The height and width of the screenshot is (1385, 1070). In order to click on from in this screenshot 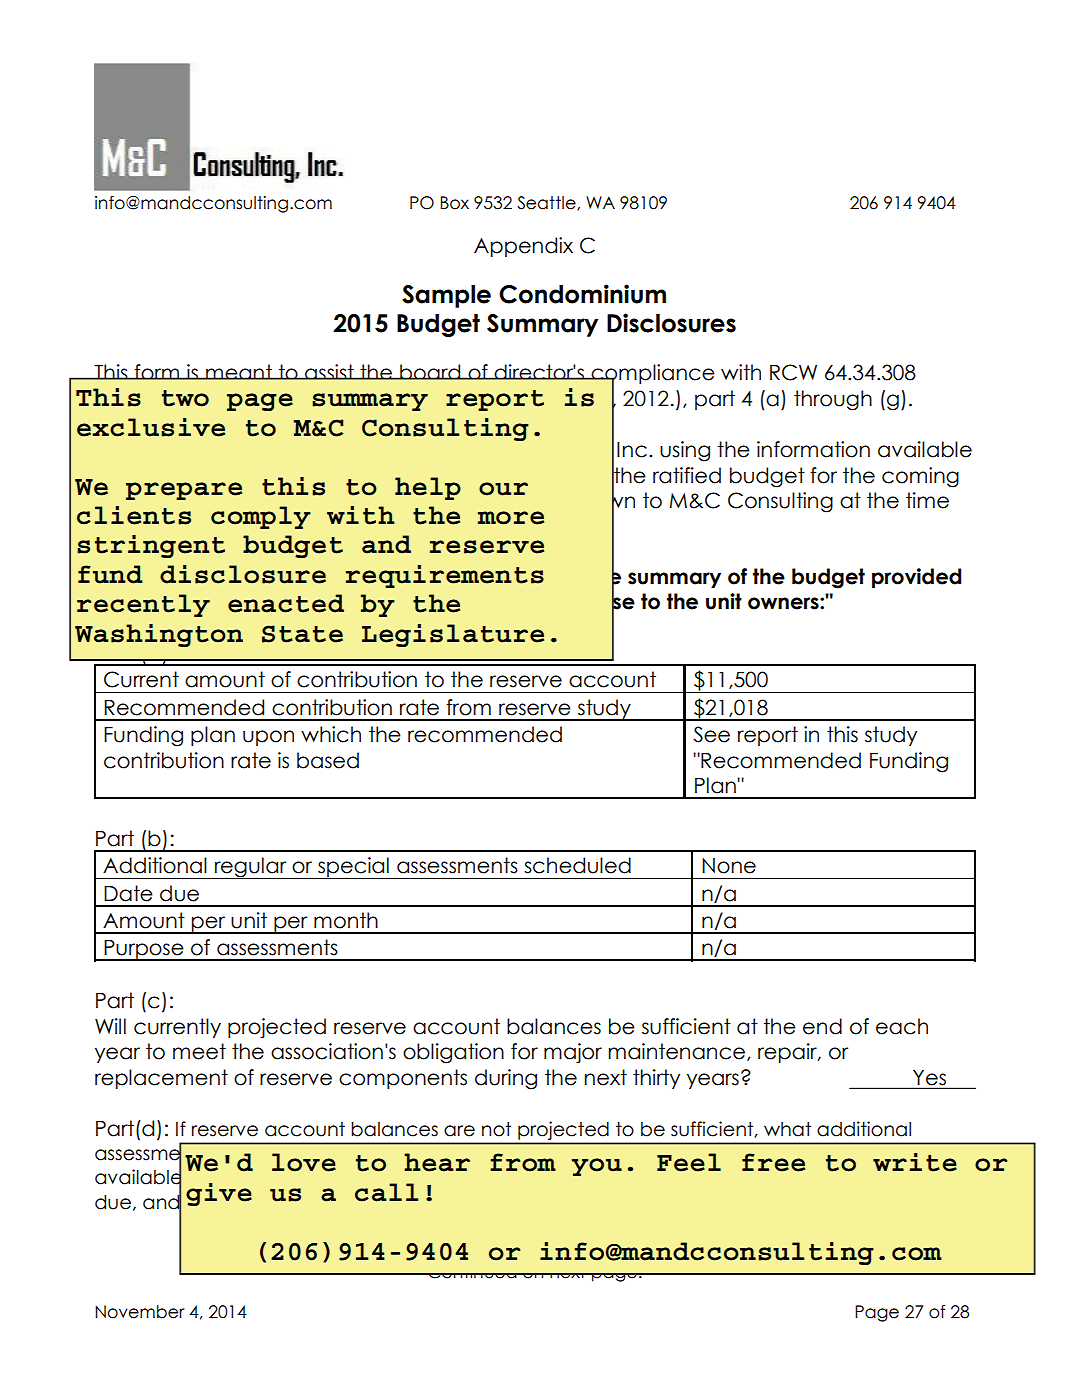, I will do `click(523, 1162)`.
